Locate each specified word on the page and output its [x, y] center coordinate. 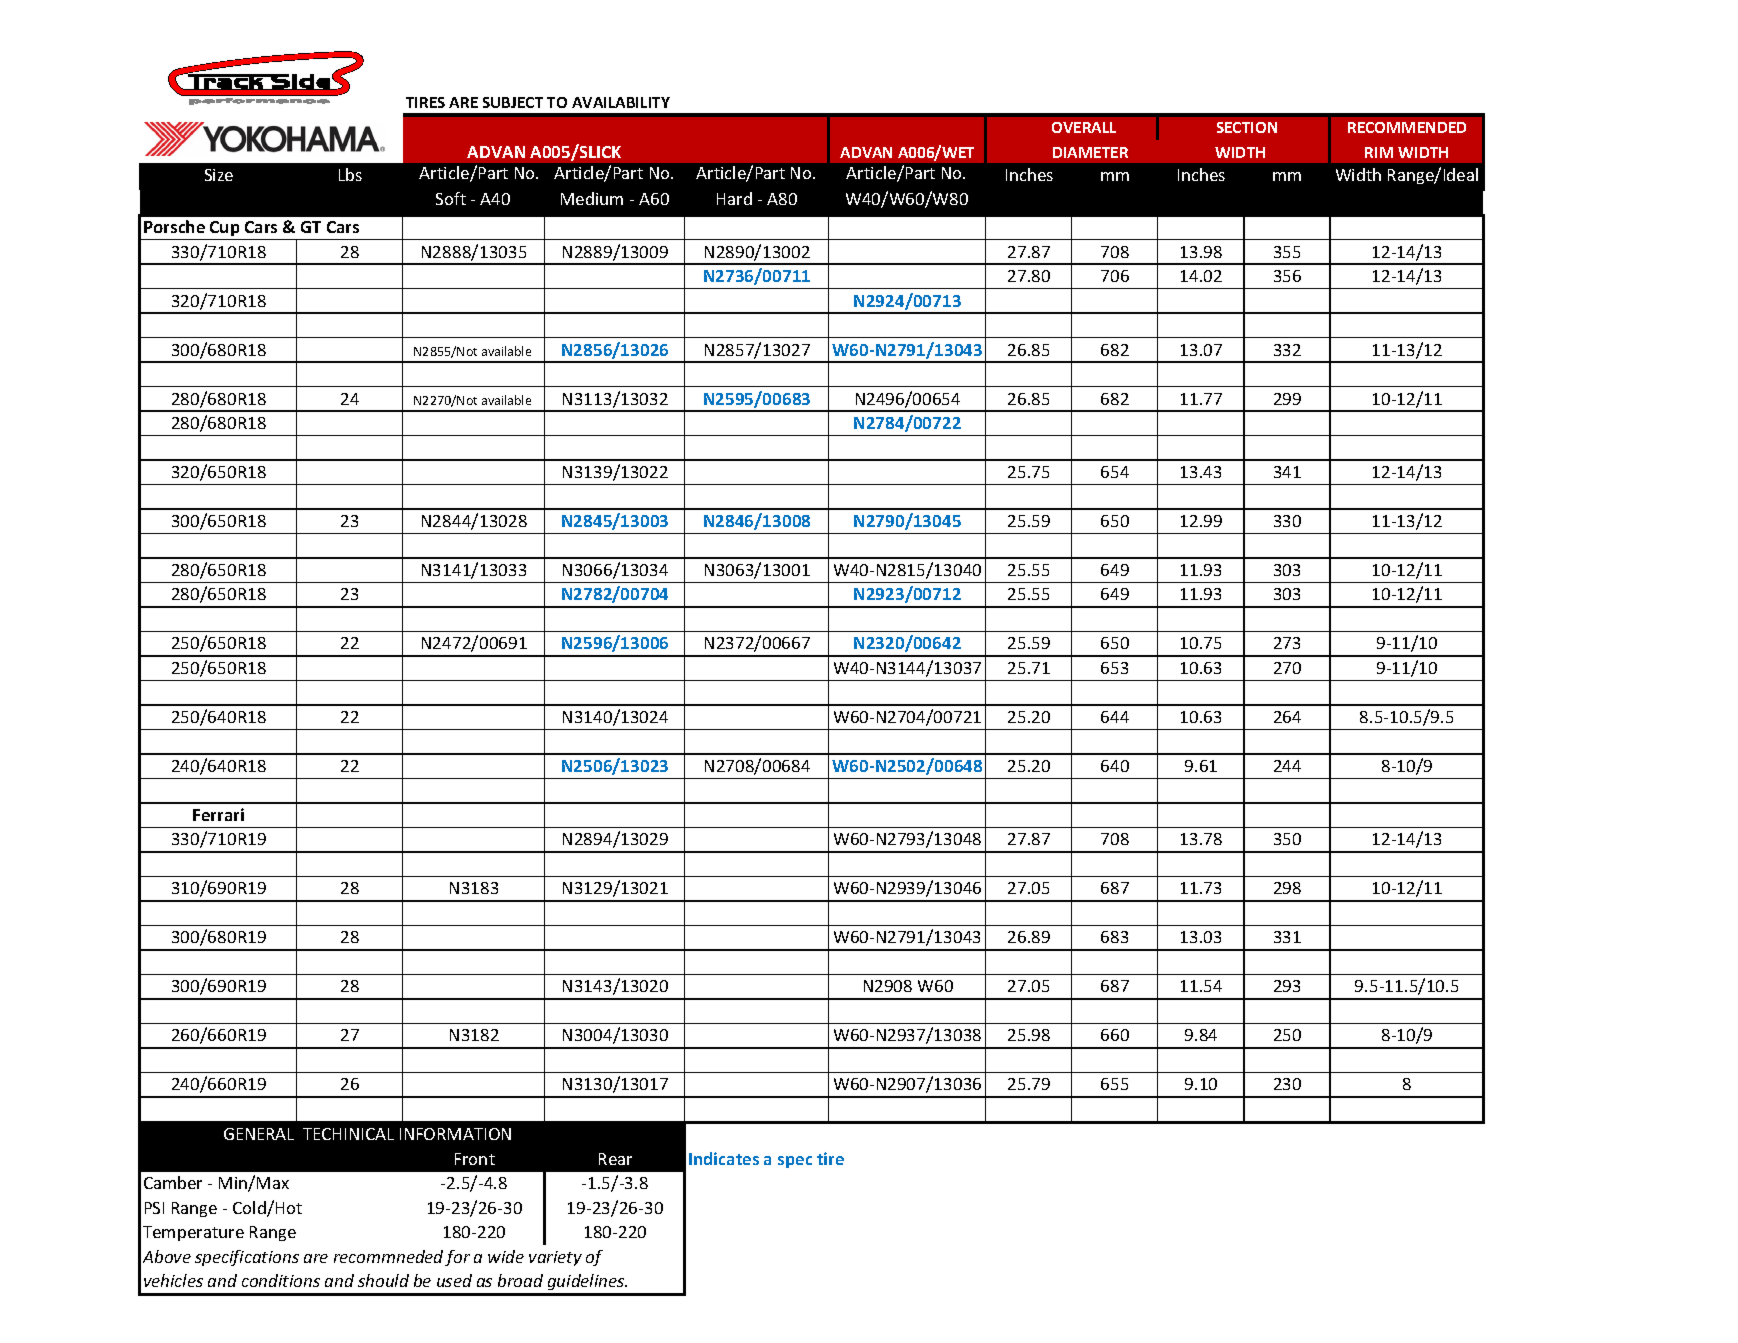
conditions [281, 1280]
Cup [224, 228]
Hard [734, 198]
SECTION [1247, 127]
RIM [1379, 152]
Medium [592, 198]
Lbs [350, 174]
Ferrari [218, 814]
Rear [615, 1159]
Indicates [724, 1158]
